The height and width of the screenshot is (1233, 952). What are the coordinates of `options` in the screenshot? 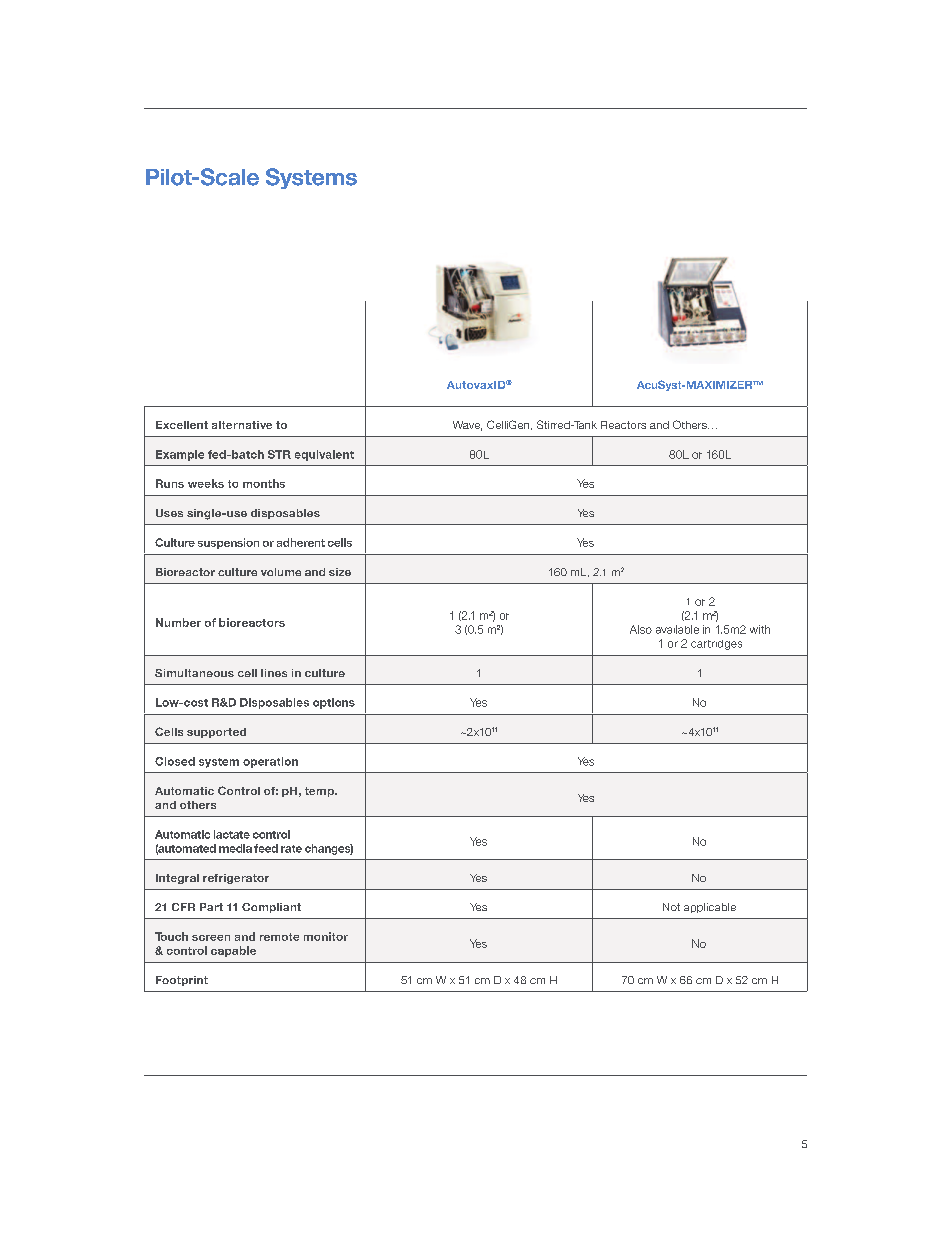 It's located at (334, 703).
